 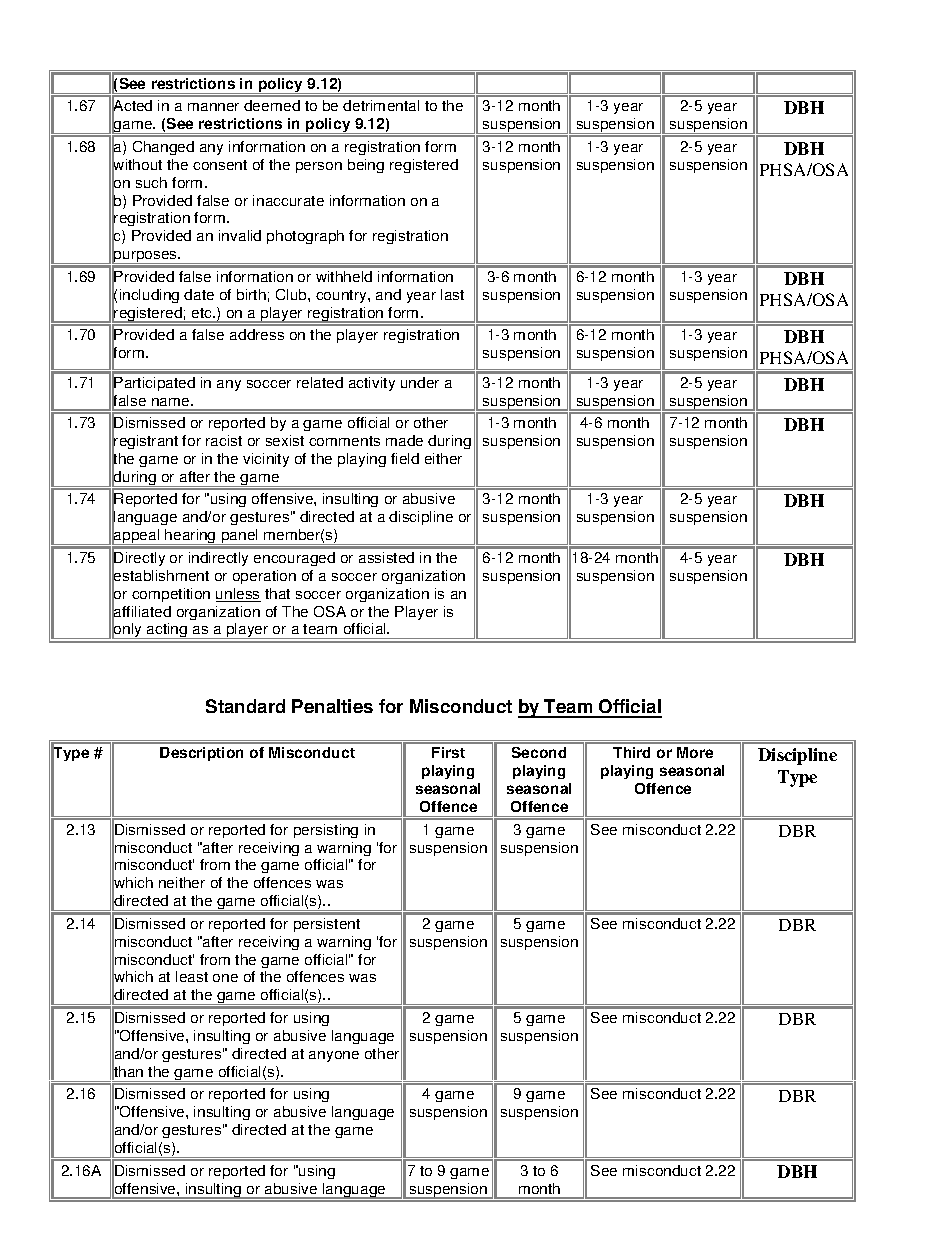 What do you see at coordinates (452, 294) in the screenshot?
I see `last` at bounding box center [452, 294].
